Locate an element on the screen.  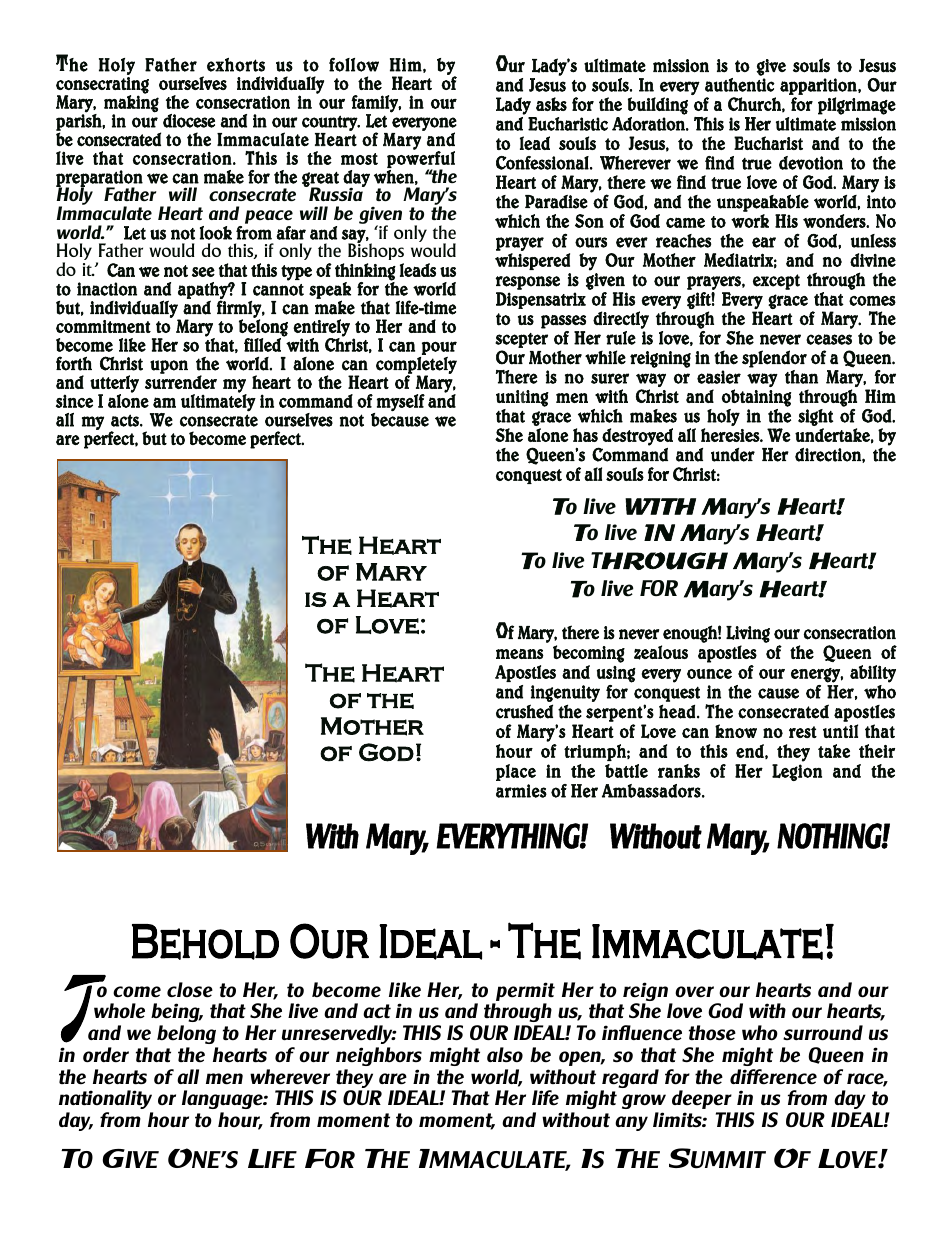
Legion is located at coordinates (797, 772).
